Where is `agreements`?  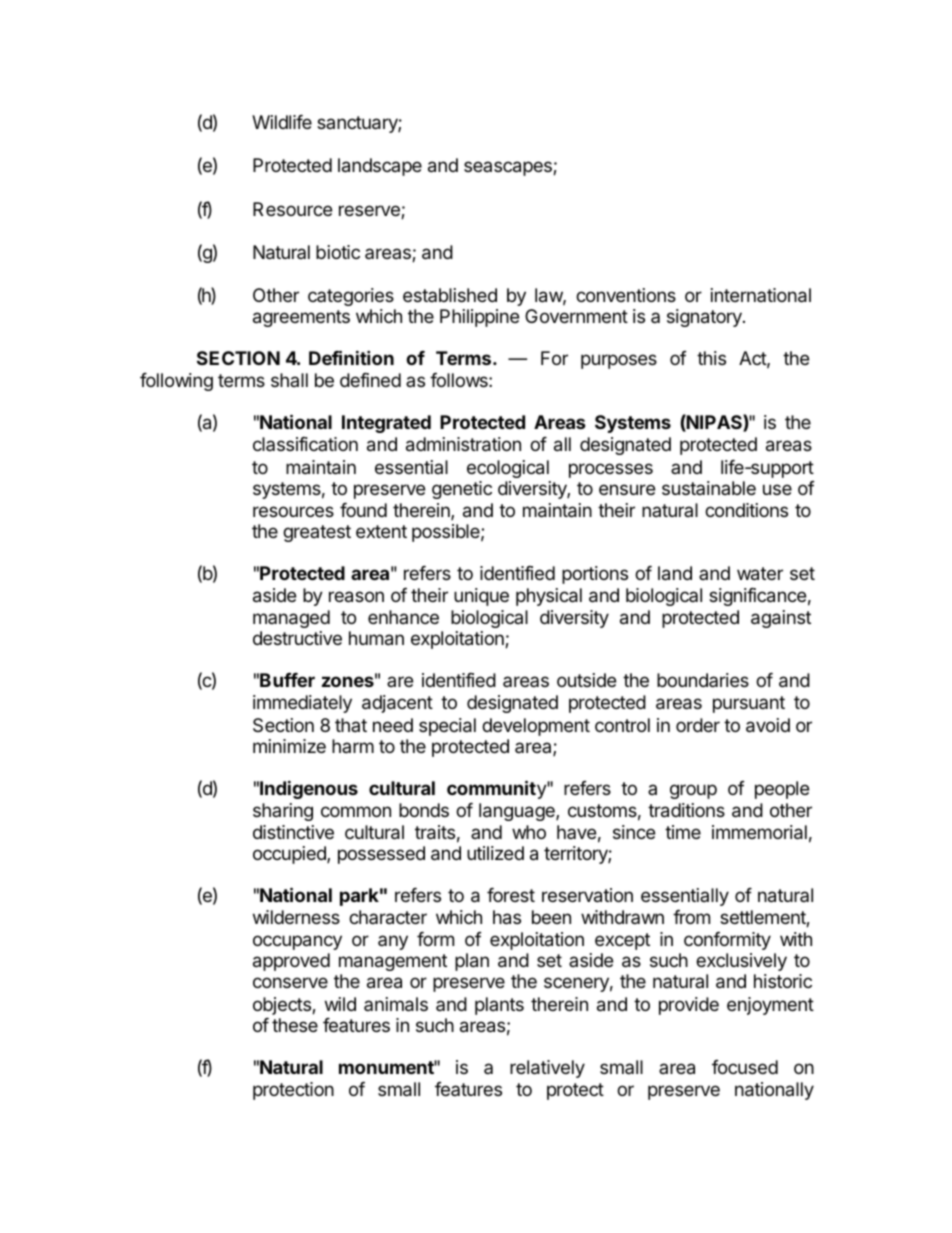
agreements is located at coordinates (301, 318).
